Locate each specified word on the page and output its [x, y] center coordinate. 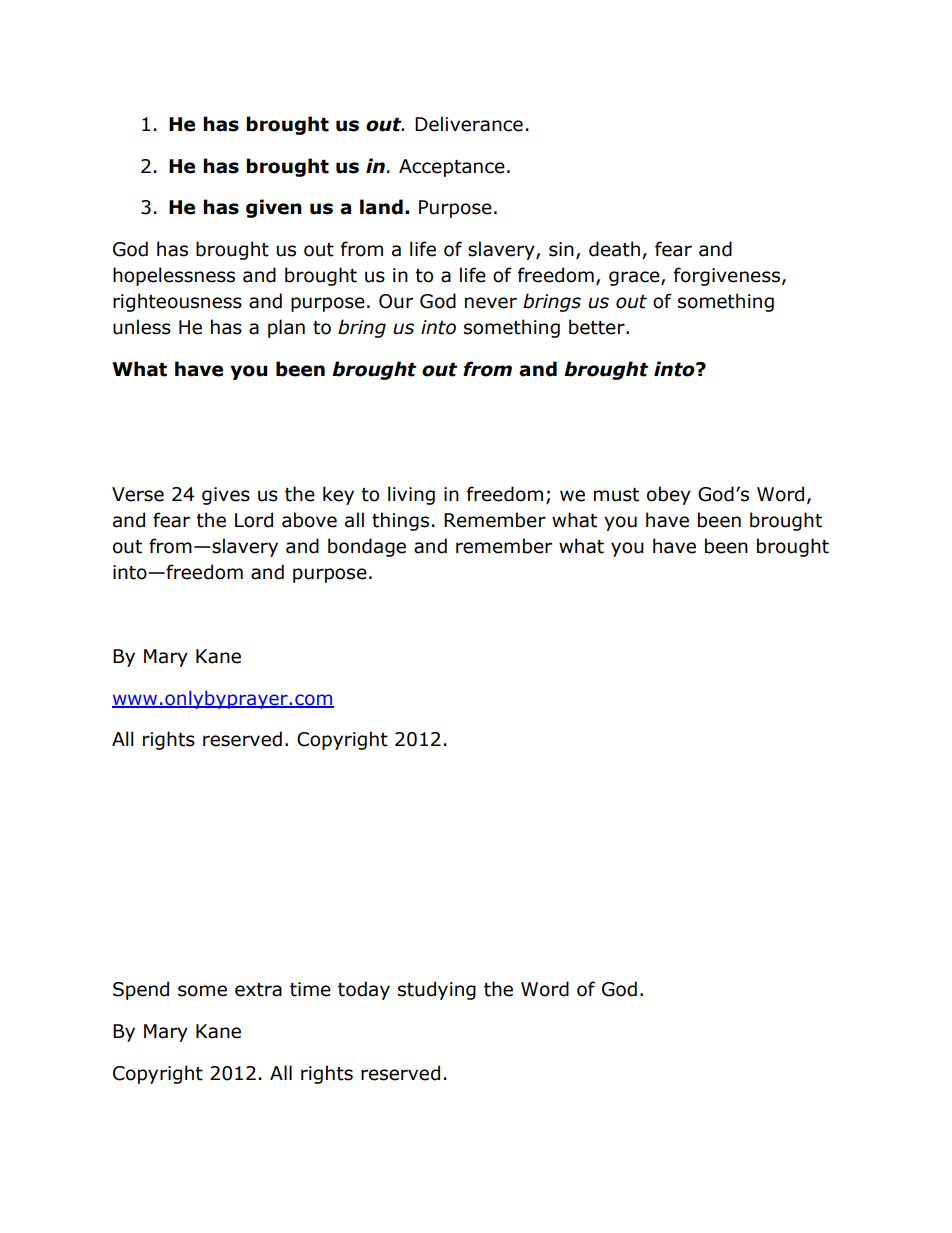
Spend [141, 990]
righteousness [177, 302]
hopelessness [174, 276]
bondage [367, 547]
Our [396, 301]
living [411, 495]
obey [669, 495]
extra [258, 990]
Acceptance [452, 168]
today [364, 990]
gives [226, 496]
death [614, 249]
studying [437, 990]
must [616, 495]
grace [635, 278]
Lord [254, 520]
